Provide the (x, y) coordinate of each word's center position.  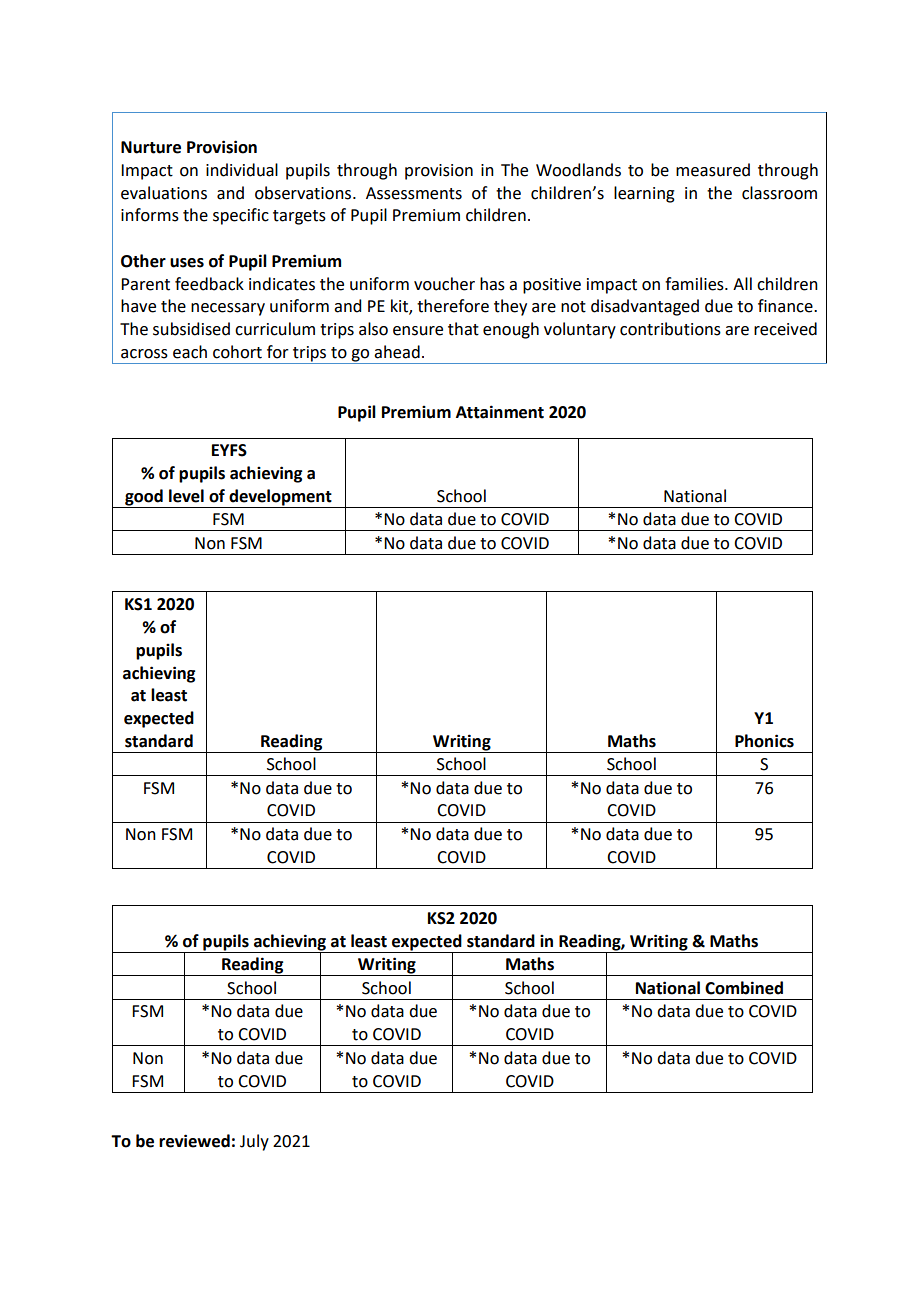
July (254, 1142)
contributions (670, 329)
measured (713, 170)
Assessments (414, 193)
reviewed (194, 1141)
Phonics (764, 741)
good (144, 498)
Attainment (500, 412)
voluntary (580, 330)
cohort (237, 352)
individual (242, 170)
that (463, 329)
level (186, 496)
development (280, 498)
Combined (744, 988)
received (785, 329)
